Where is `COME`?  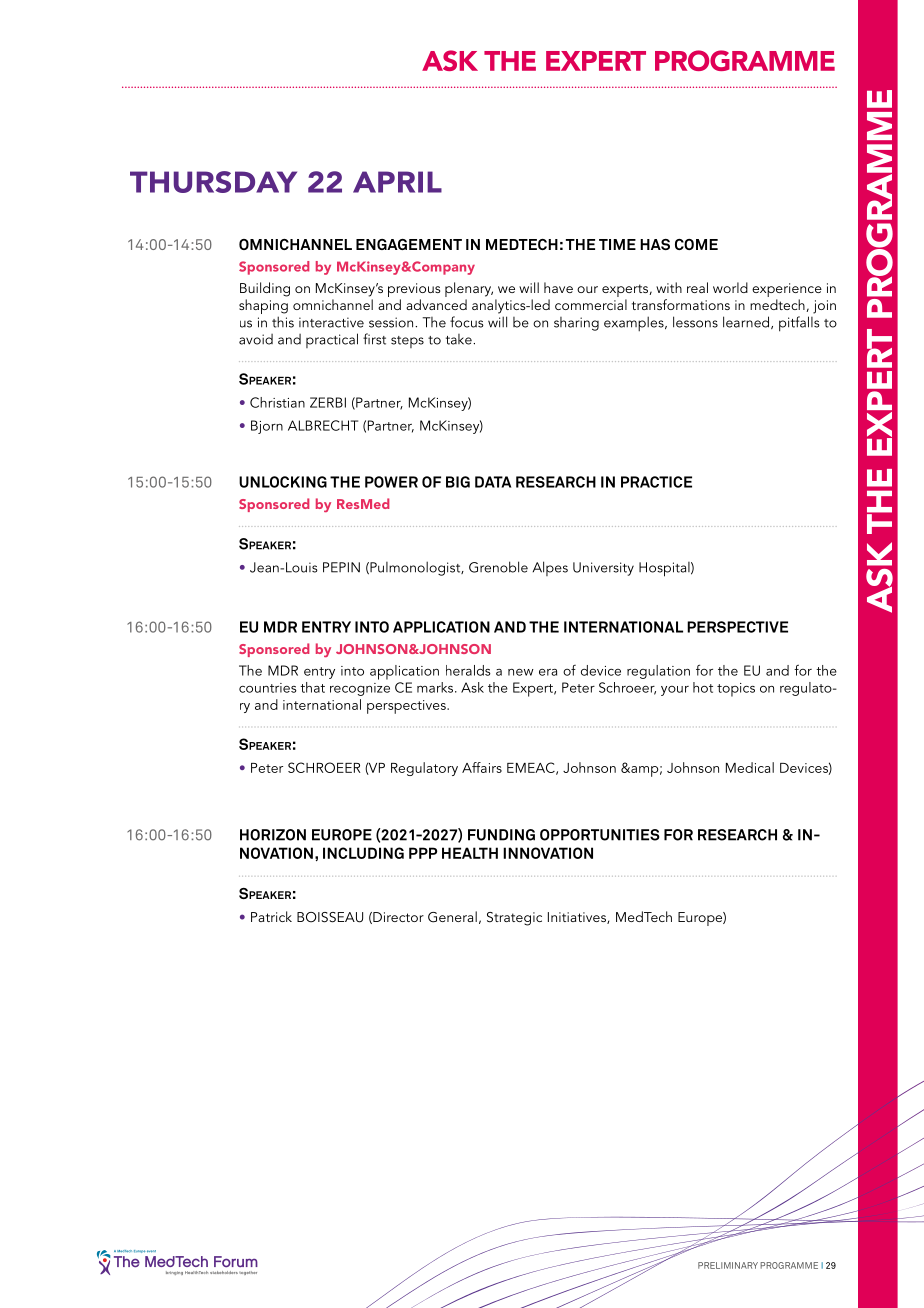 COME is located at coordinates (696, 244).
